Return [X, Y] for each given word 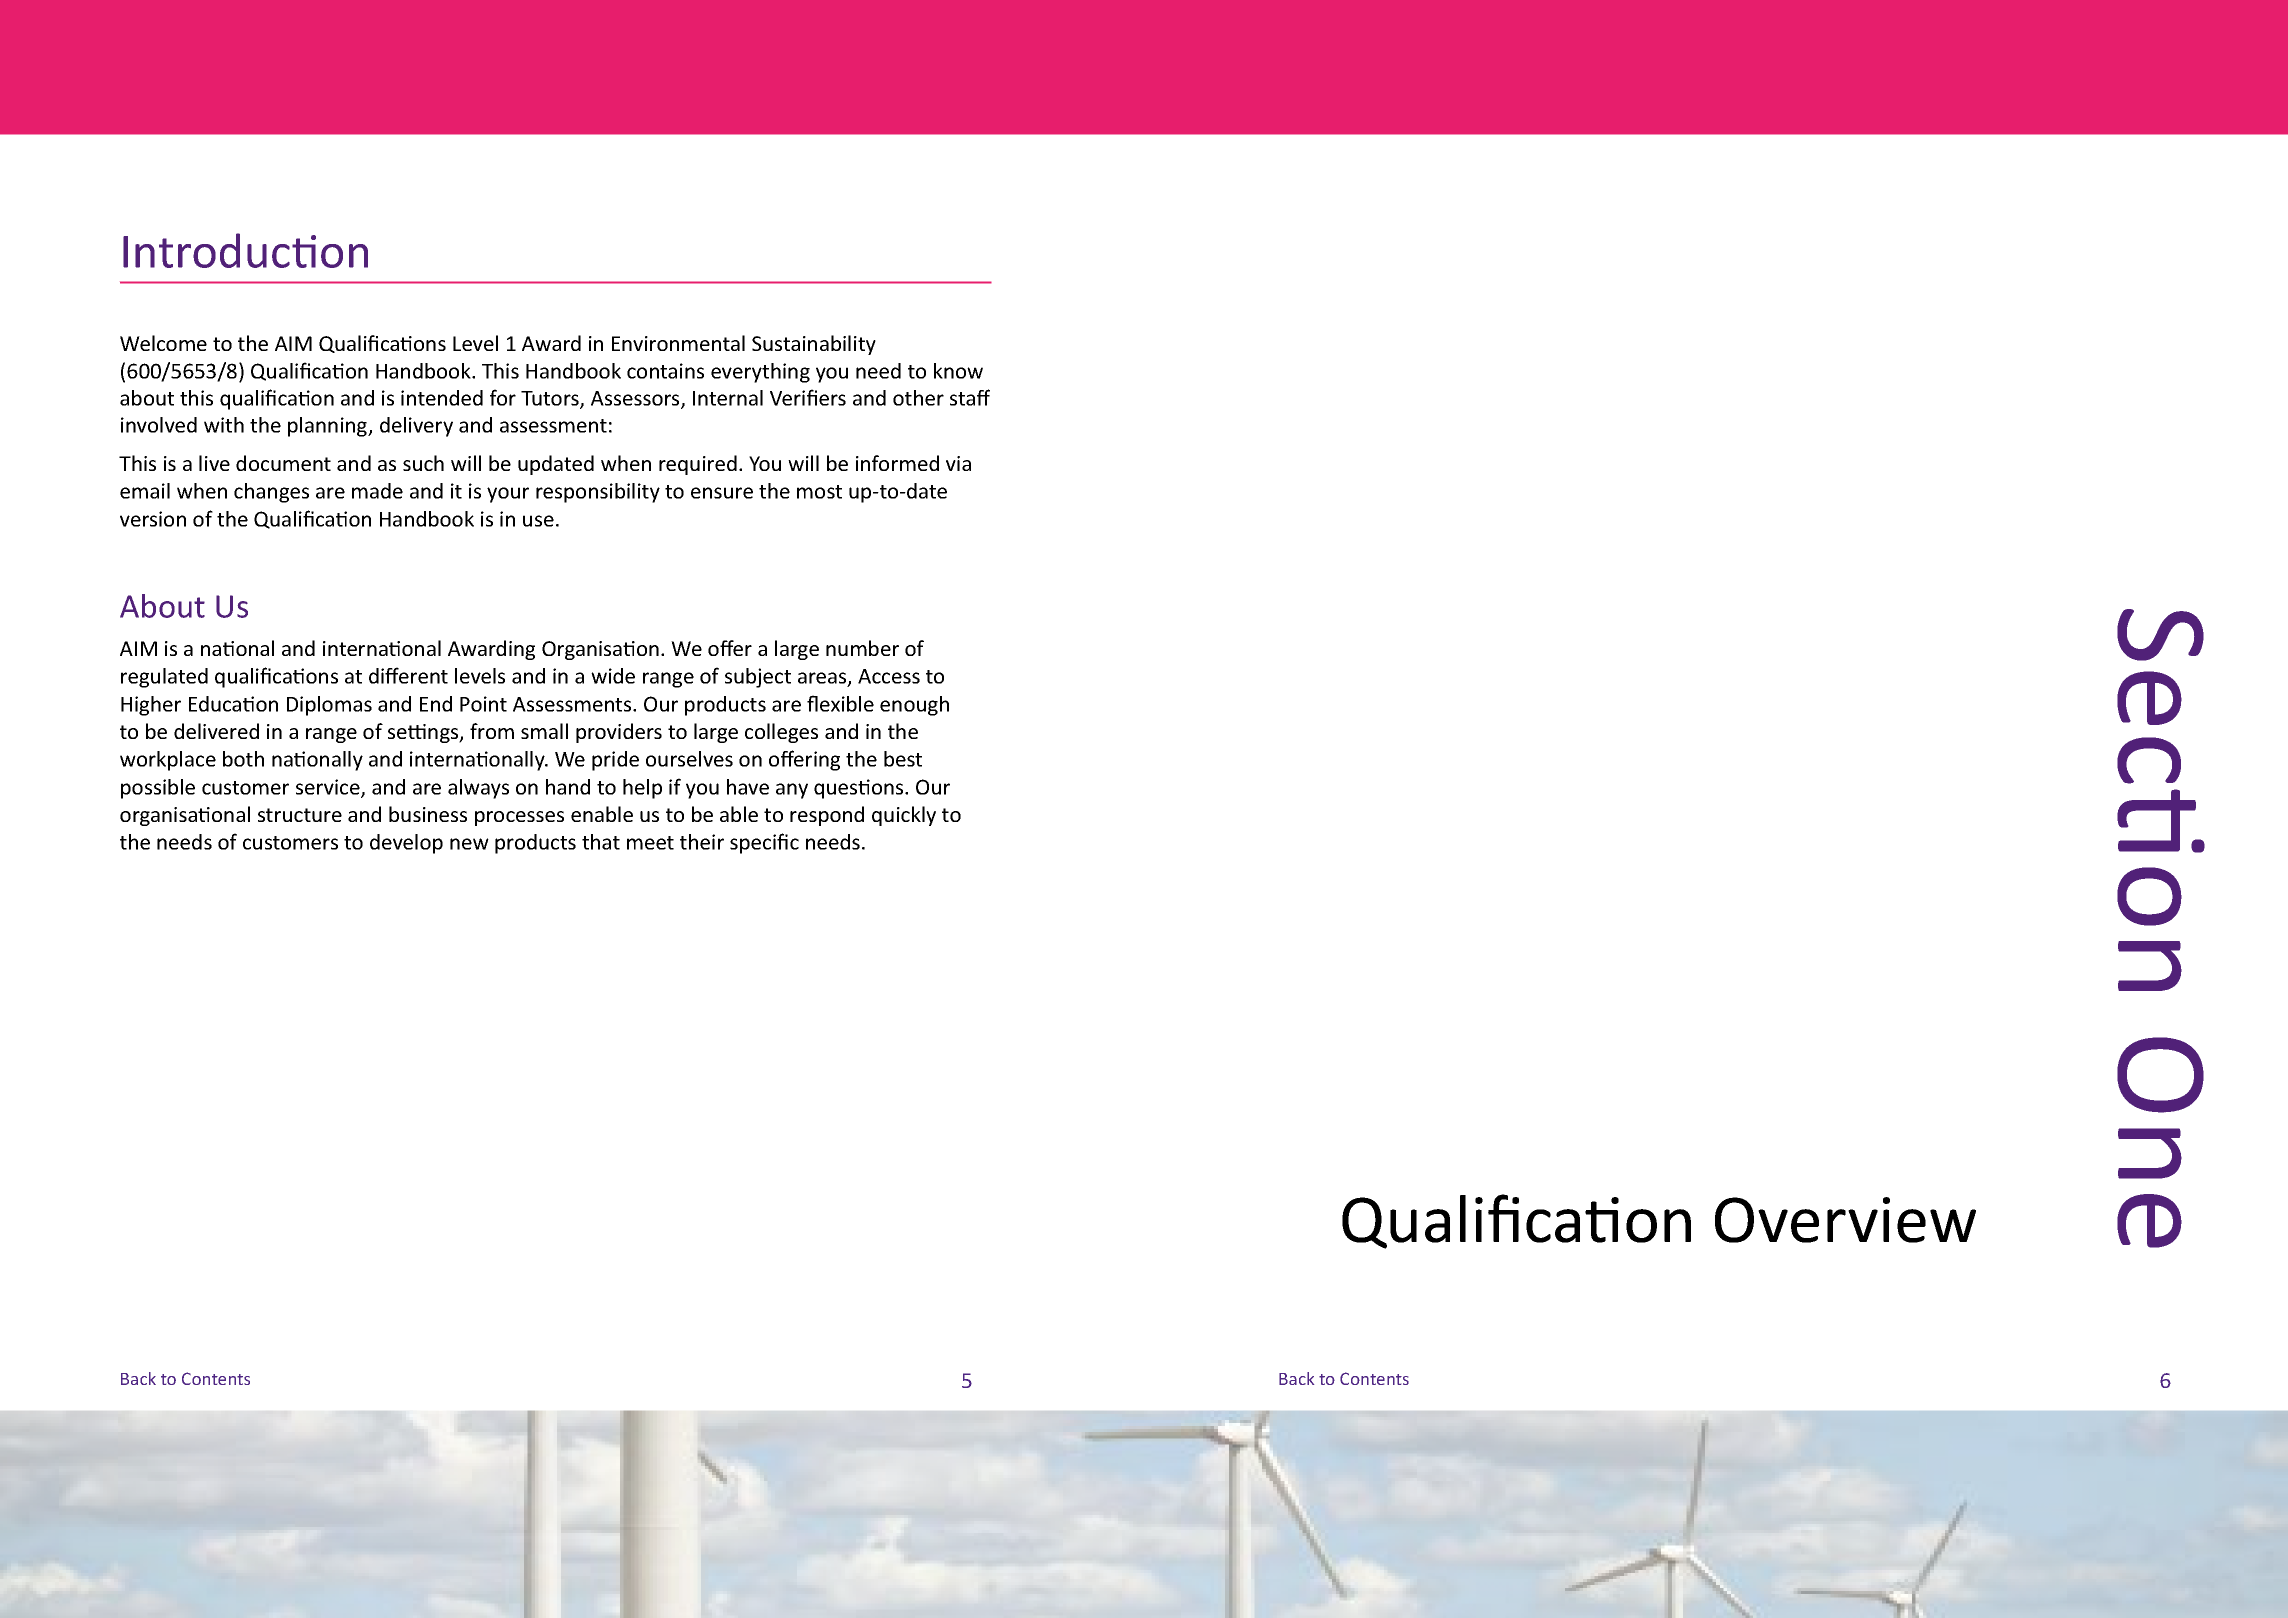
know [958, 371]
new [469, 844]
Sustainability [814, 345]
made [377, 491]
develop [406, 844]
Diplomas [329, 706]
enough [914, 706]
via [958, 463]
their [702, 842]
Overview [1845, 1220]
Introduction [245, 250]
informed [897, 463]
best [903, 759]
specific [764, 843]
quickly [904, 816]
